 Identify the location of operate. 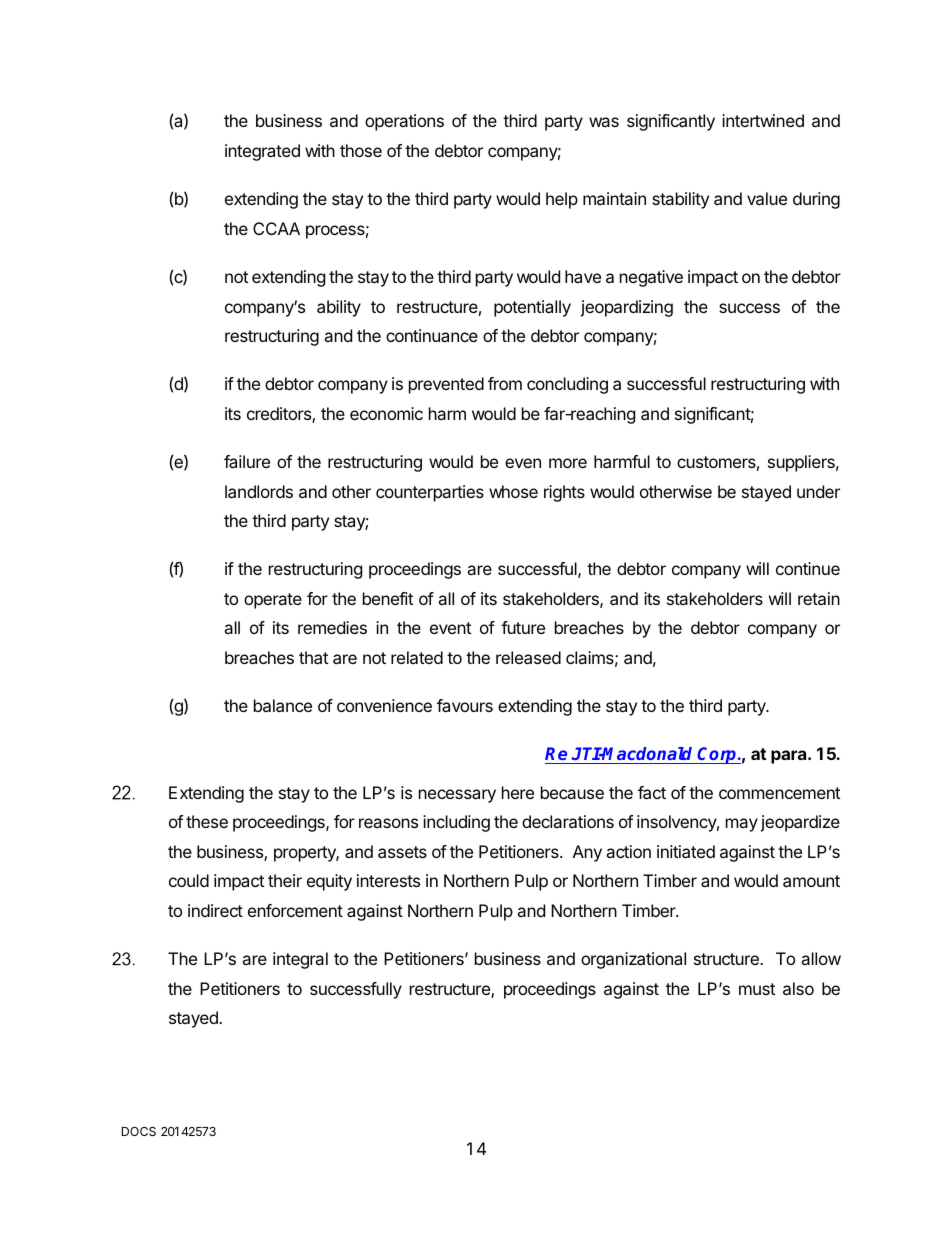
(273, 601).
